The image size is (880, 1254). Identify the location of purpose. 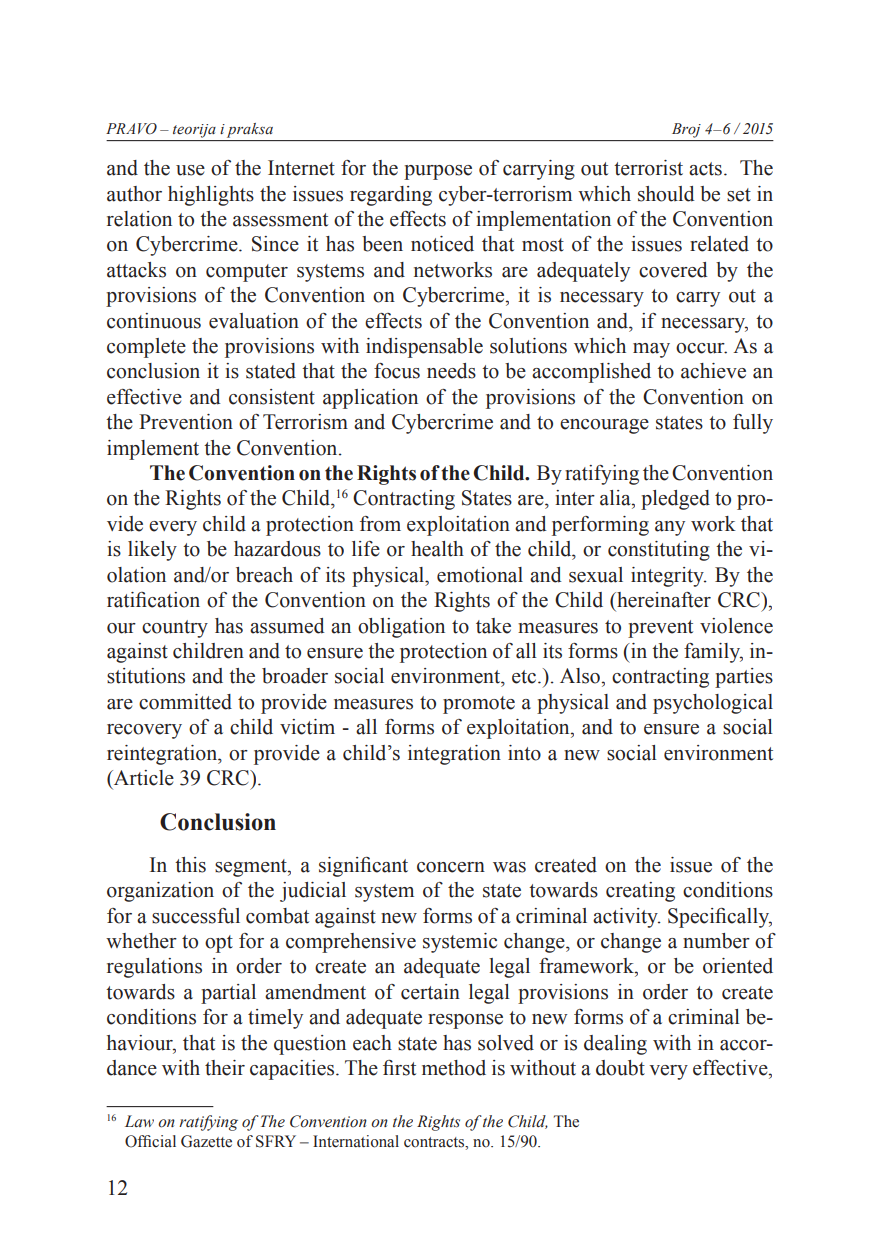
(438, 172).
